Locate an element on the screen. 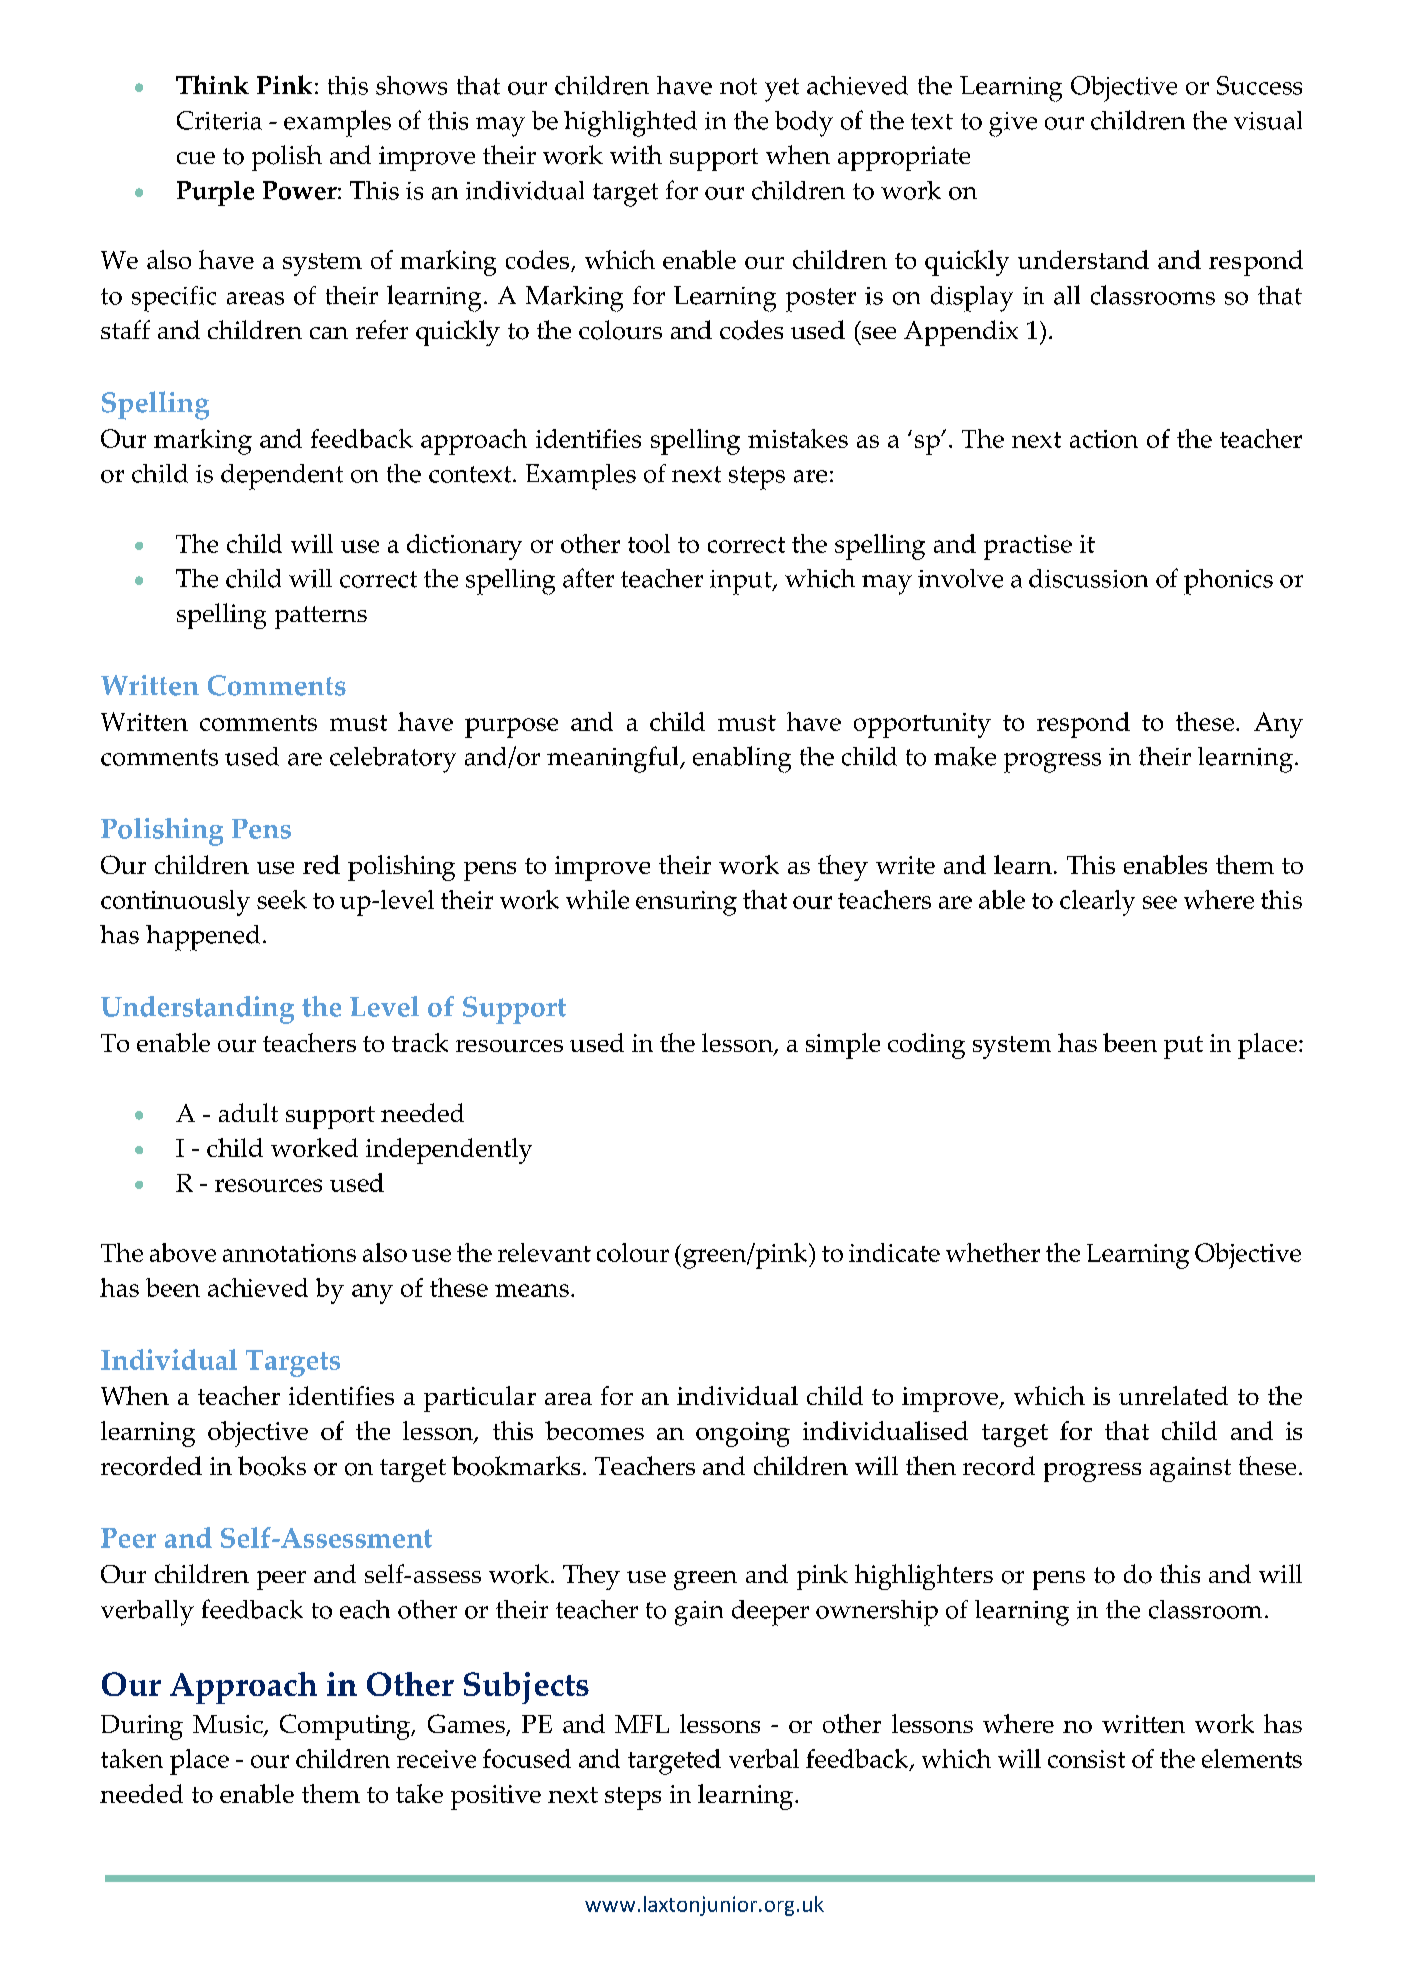 Image resolution: width=1403 pixels, height=1985 pixels. clearly is located at coordinates (1097, 903).
